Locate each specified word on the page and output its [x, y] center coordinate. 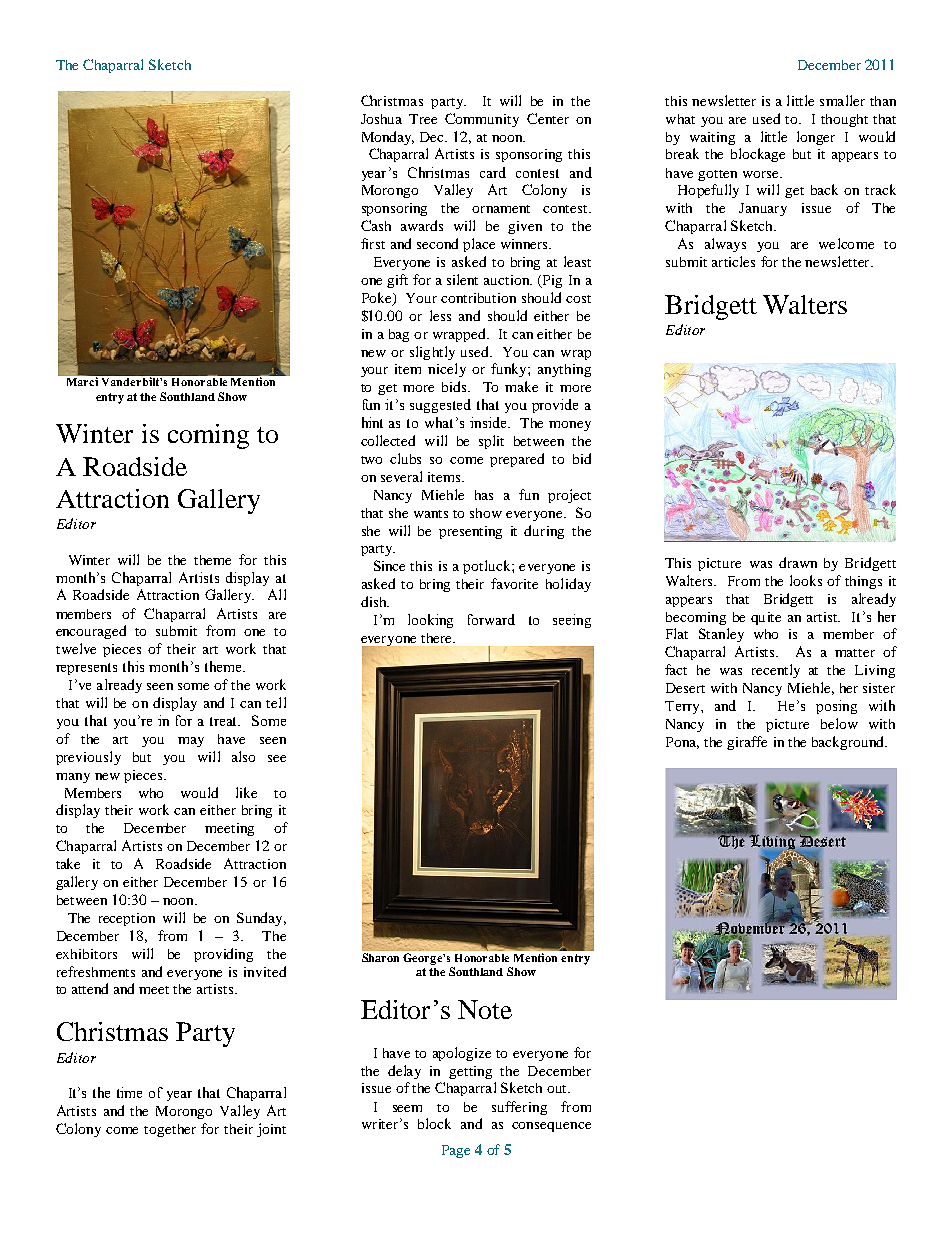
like [246, 792]
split [491, 442]
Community [482, 120]
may [191, 742]
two [371, 460]
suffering [519, 1108]
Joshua [381, 119]
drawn [798, 562]
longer [816, 138]
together [170, 1130]
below [839, 723]
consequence [551, 1127]
